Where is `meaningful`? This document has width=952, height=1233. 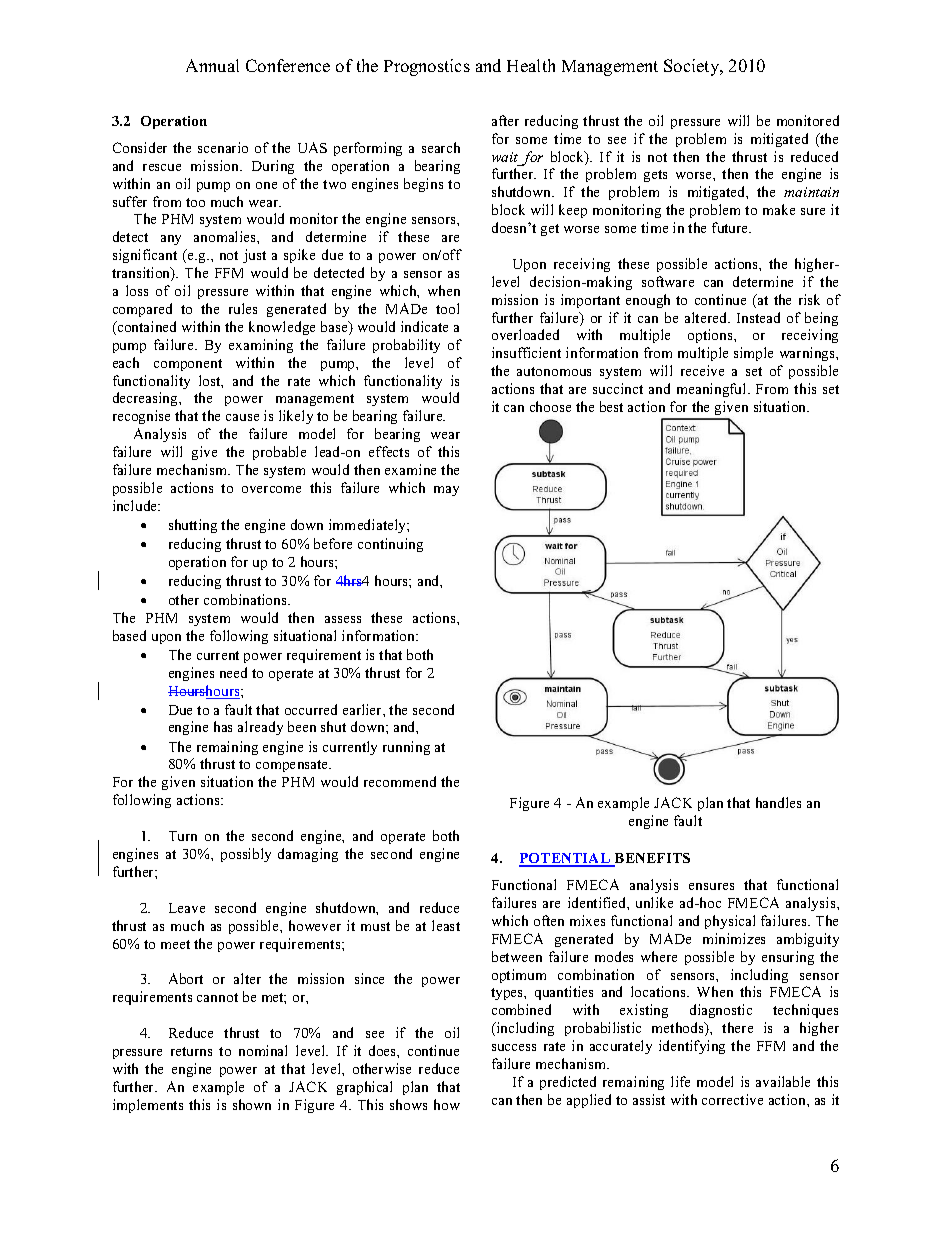 meaningful is located at coordinates (713, 390).
